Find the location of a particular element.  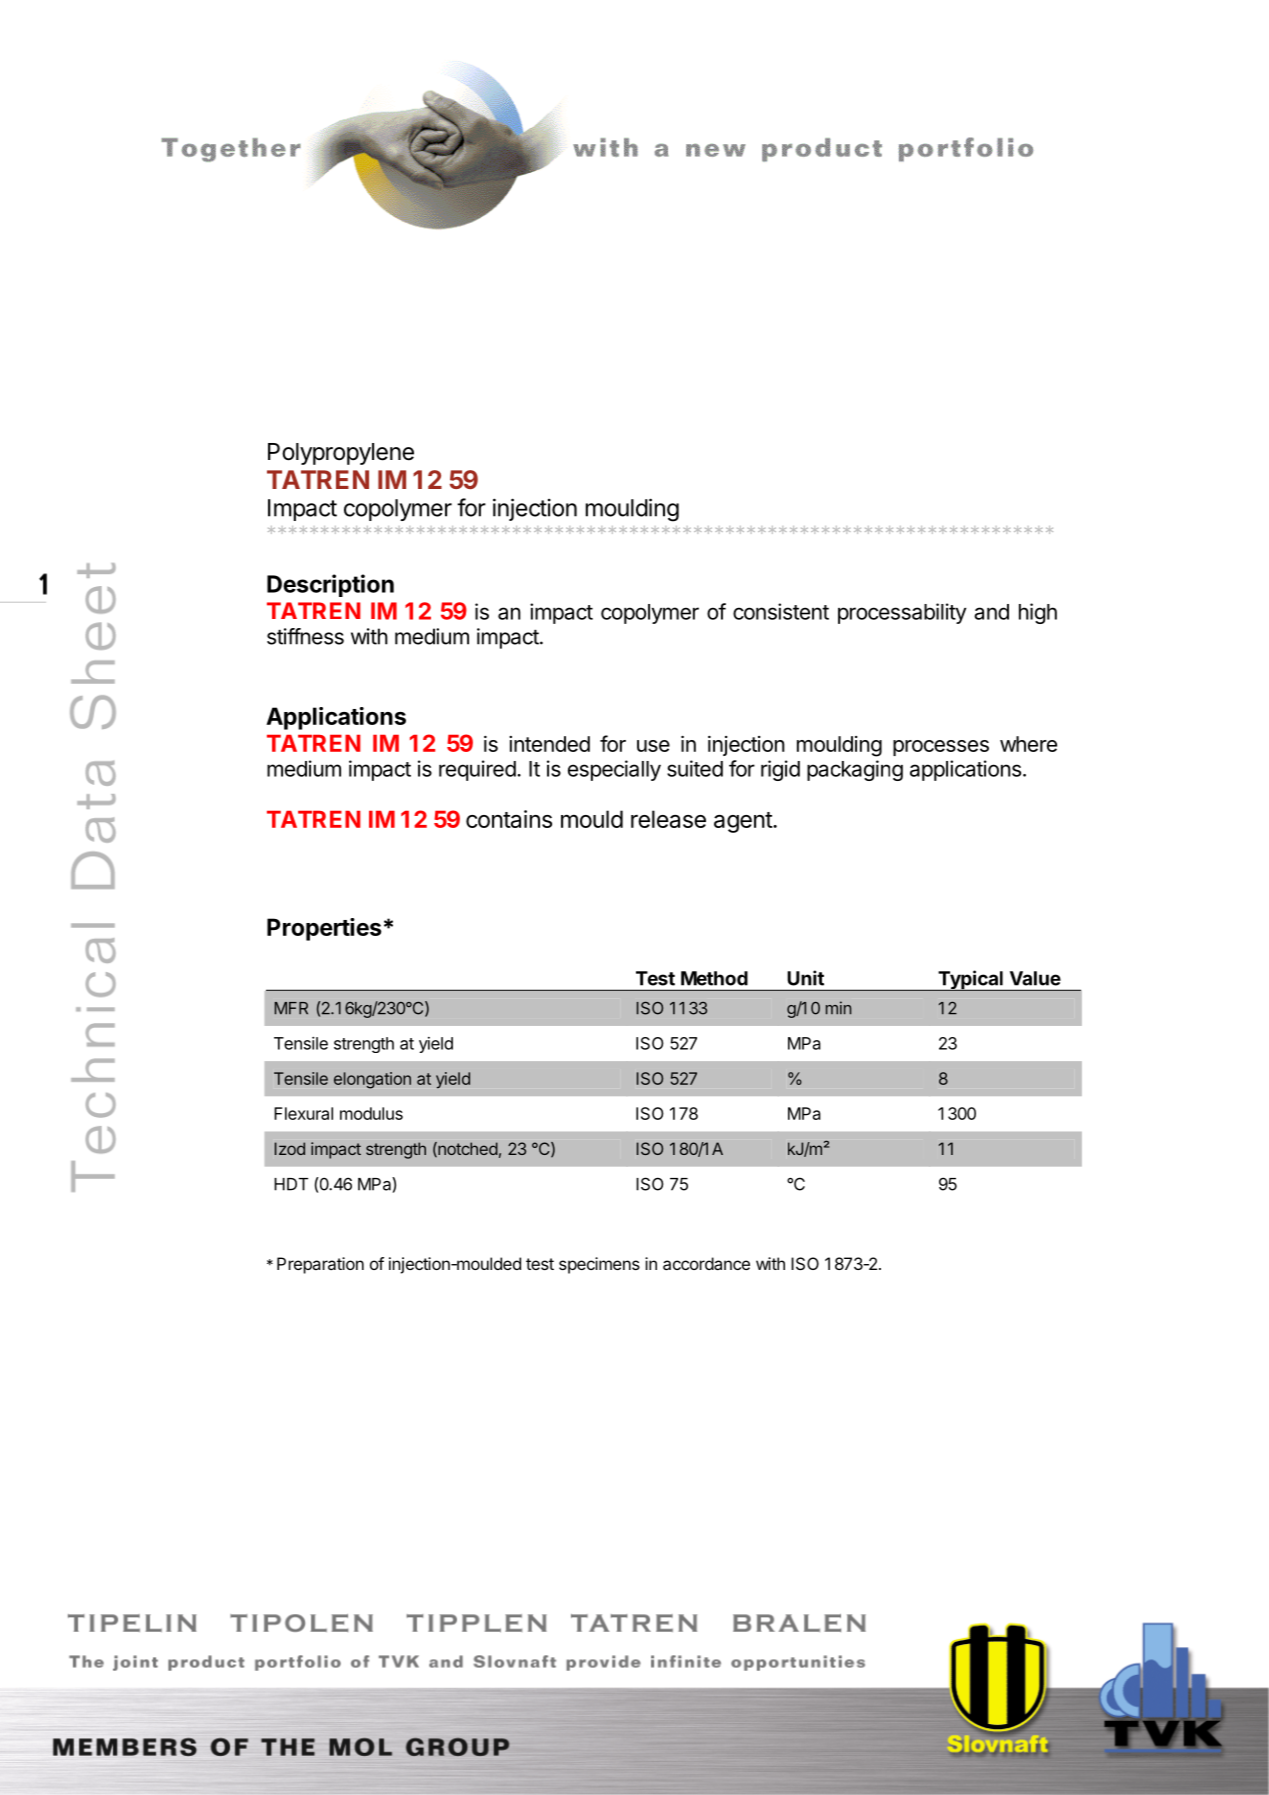

packaging is located at coordinates (855, 770).
